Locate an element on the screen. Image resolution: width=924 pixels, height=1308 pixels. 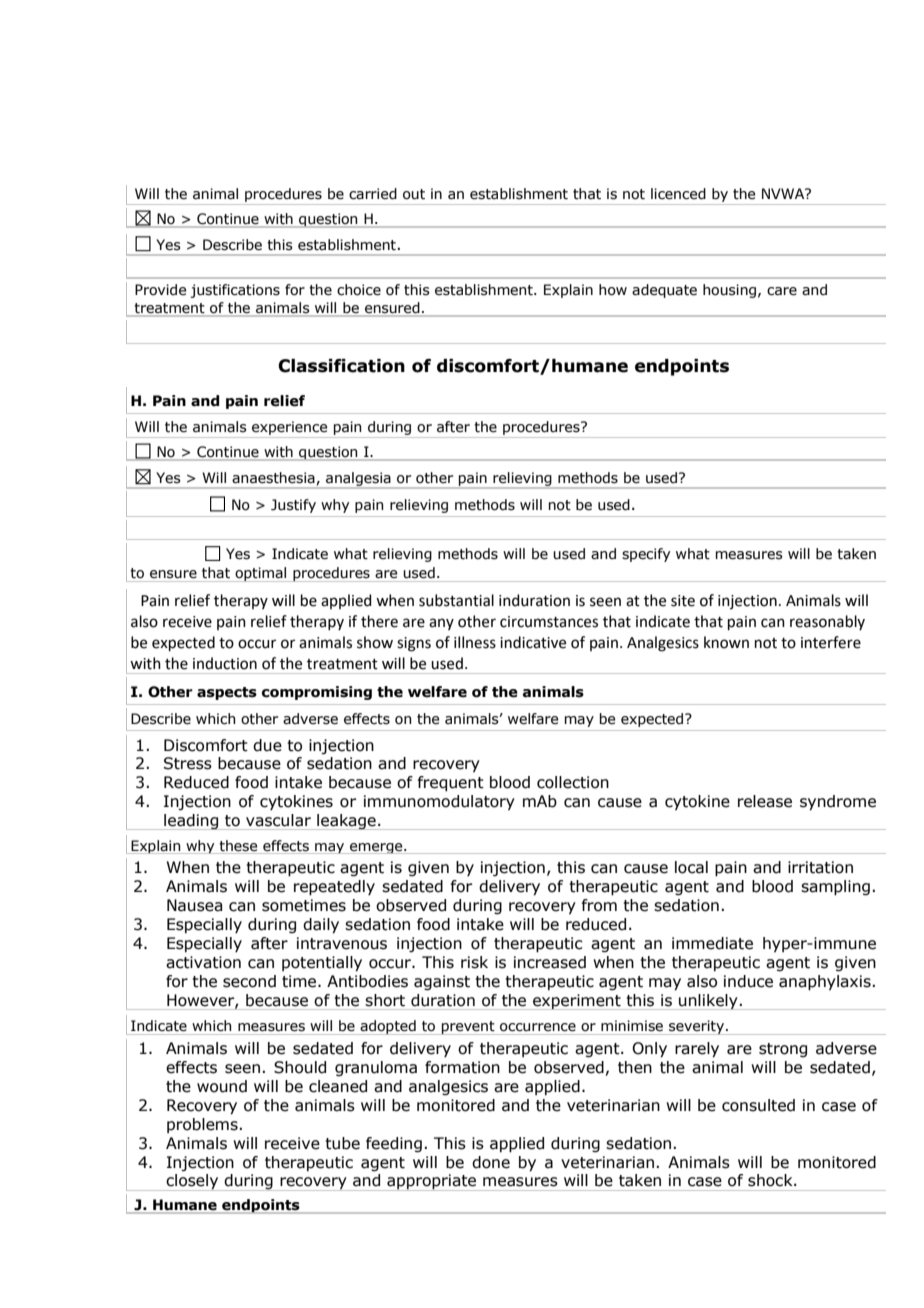
problems is located at coordinates (202, 1125).
